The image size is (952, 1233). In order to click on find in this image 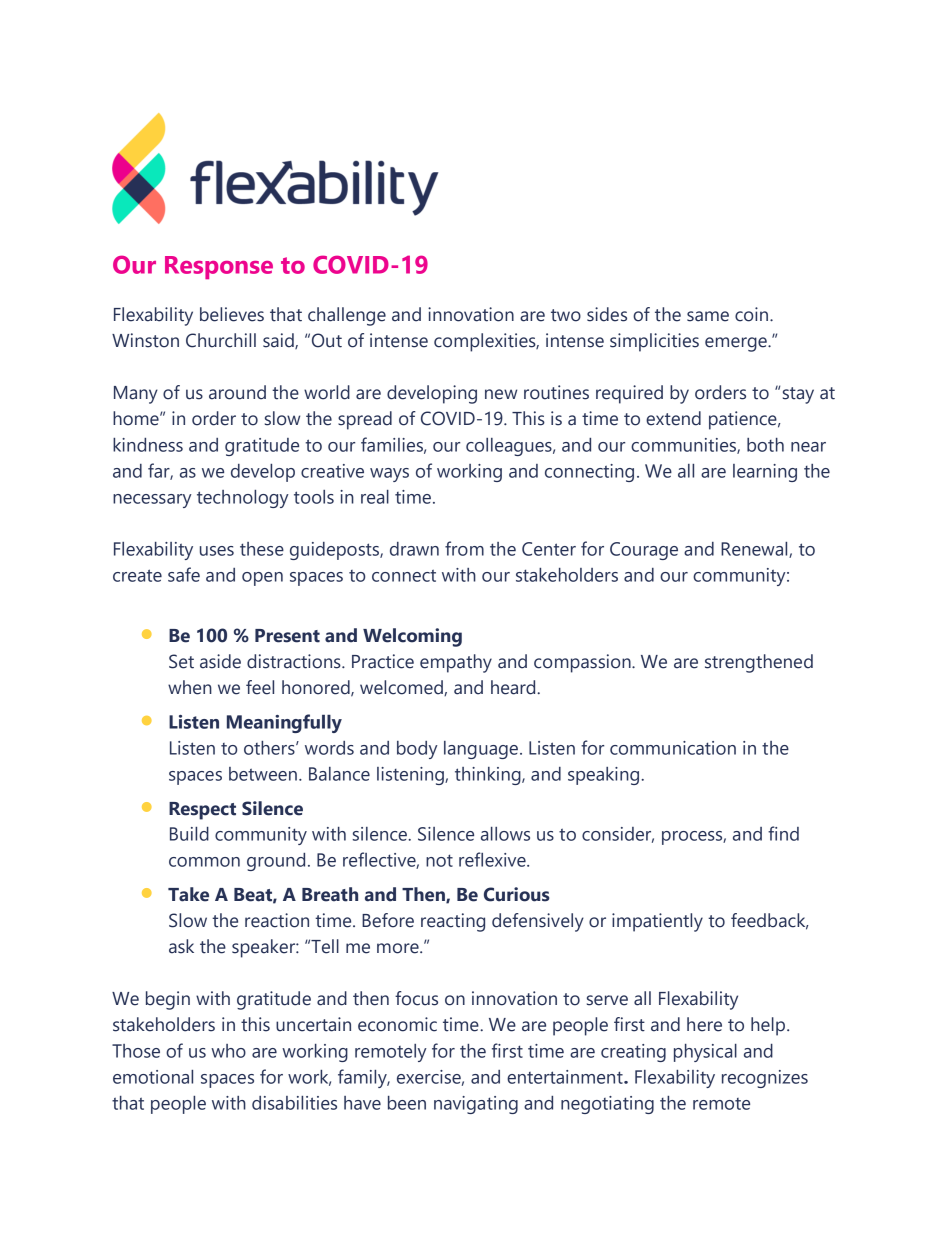, I will do `click(783, 833)`.
